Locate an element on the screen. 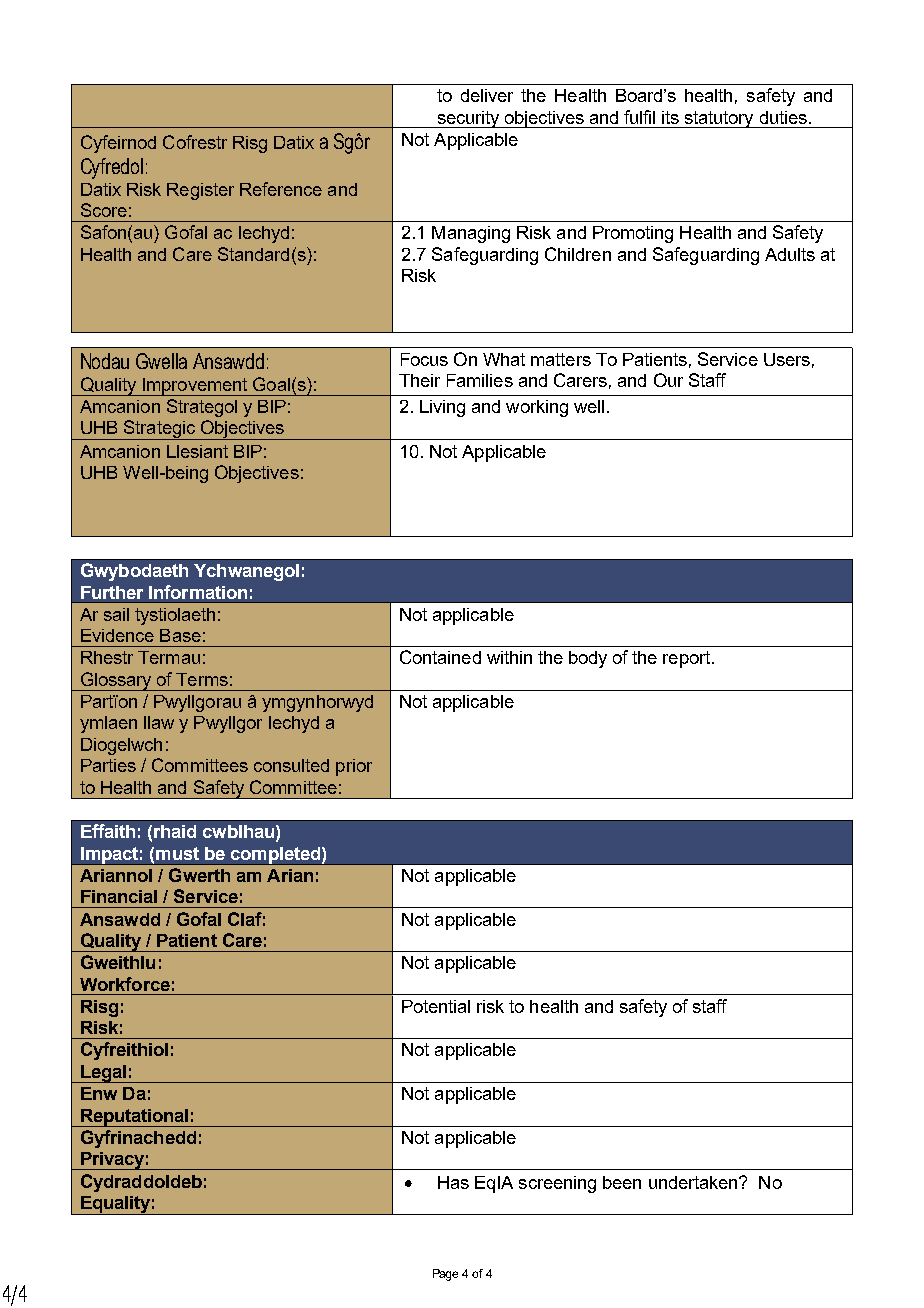  Living is located at coordinates (442, 408).
